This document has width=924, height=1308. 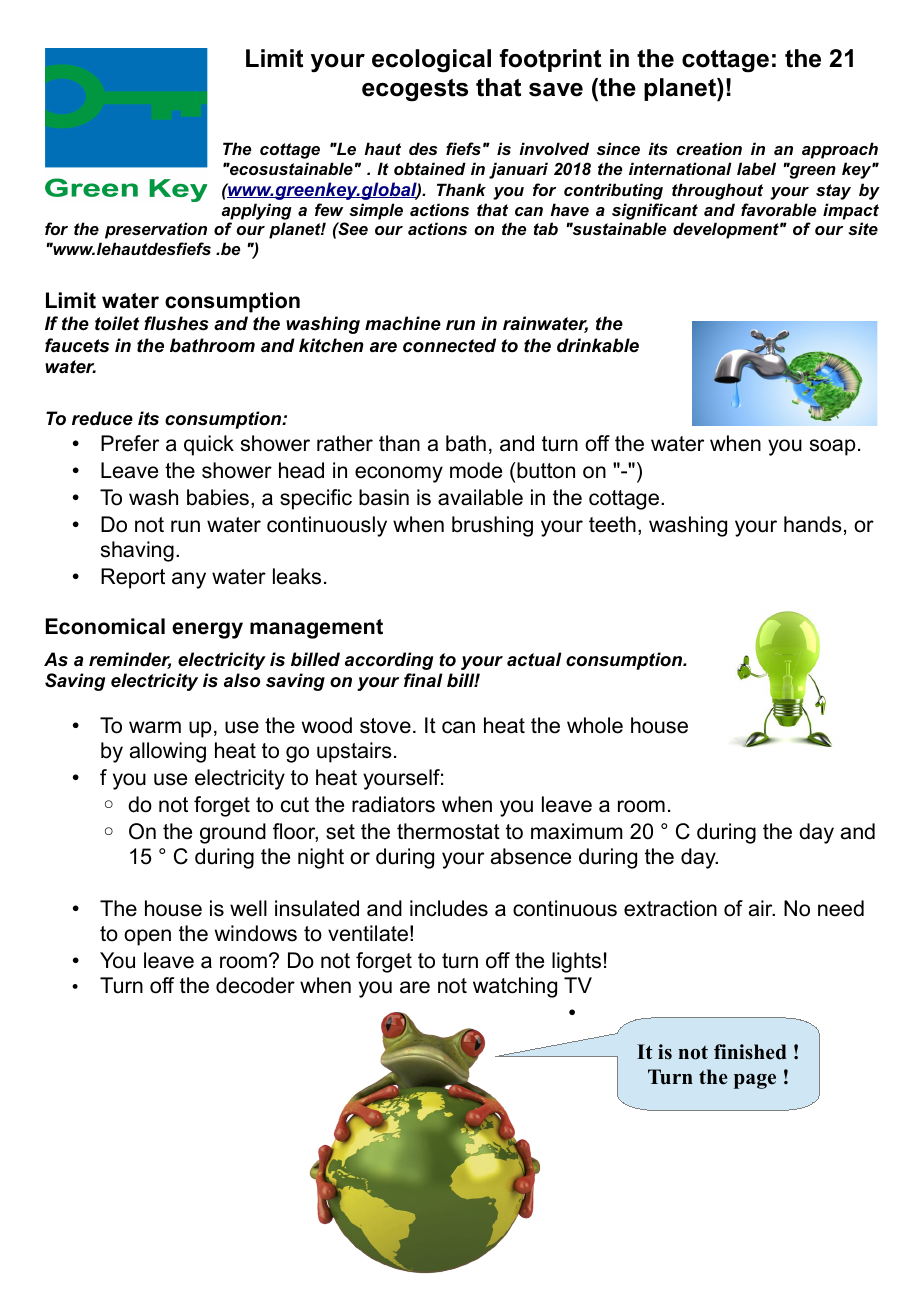 What do you see at coordinates (431, 61) in the document?
I see `ecological` at bounding box center [431, 61].
